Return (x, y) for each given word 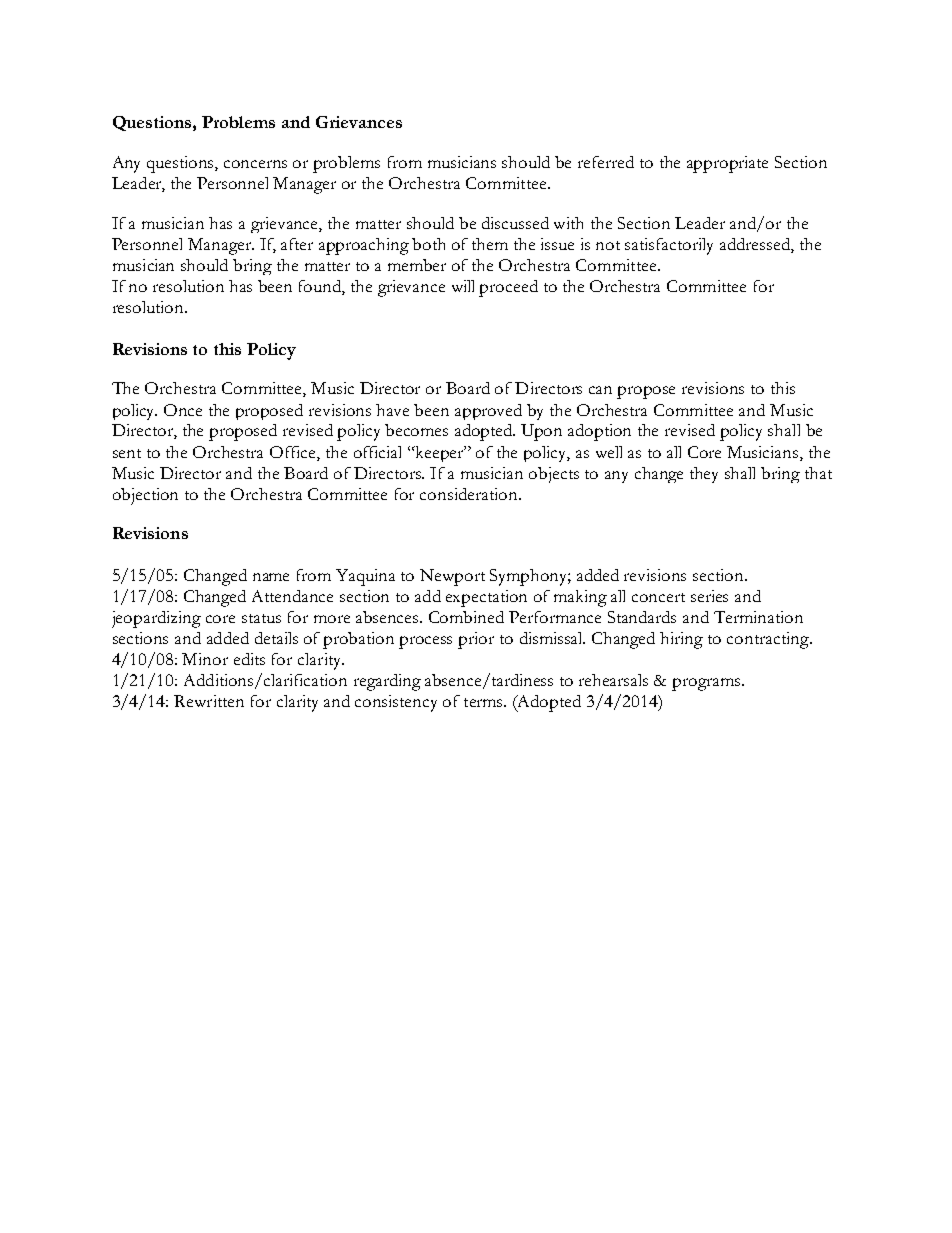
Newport (452, 577)
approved (488, 412)
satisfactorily (669, 246)
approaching (364, 246)
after (297, 244)
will (463, 286)
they (704, 475)
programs (707, 684)
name (271, 577)
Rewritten (209, 701)
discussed (515, 223)
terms (485, 702)
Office (294, 452)
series (709, 596)
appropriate (727, 164)
